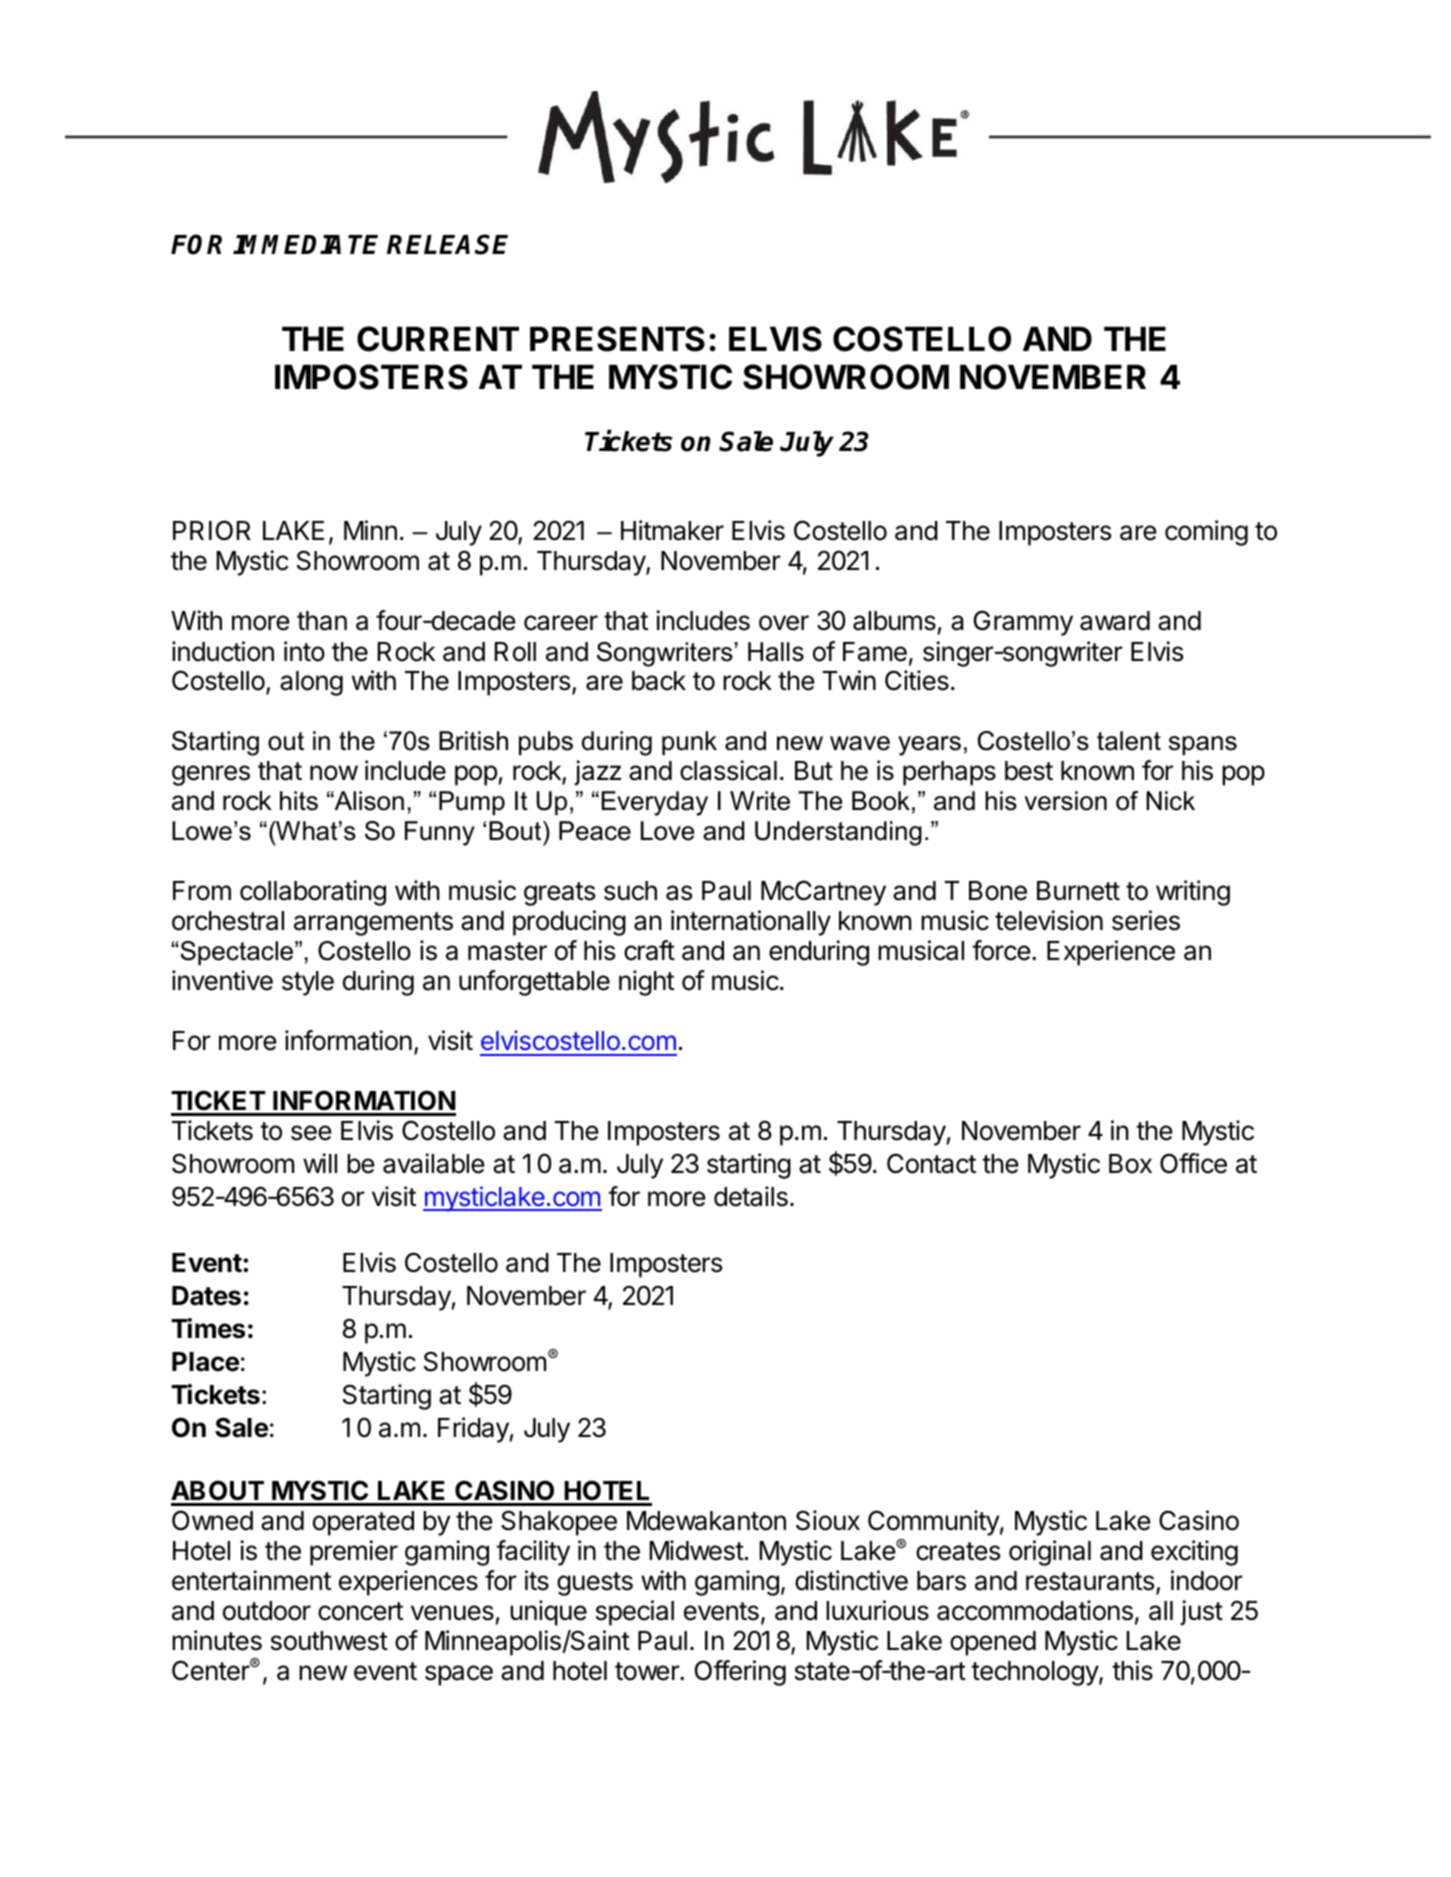 This screenshot has height=1877, width=1451. I want to click on than, so click(322, 621).
